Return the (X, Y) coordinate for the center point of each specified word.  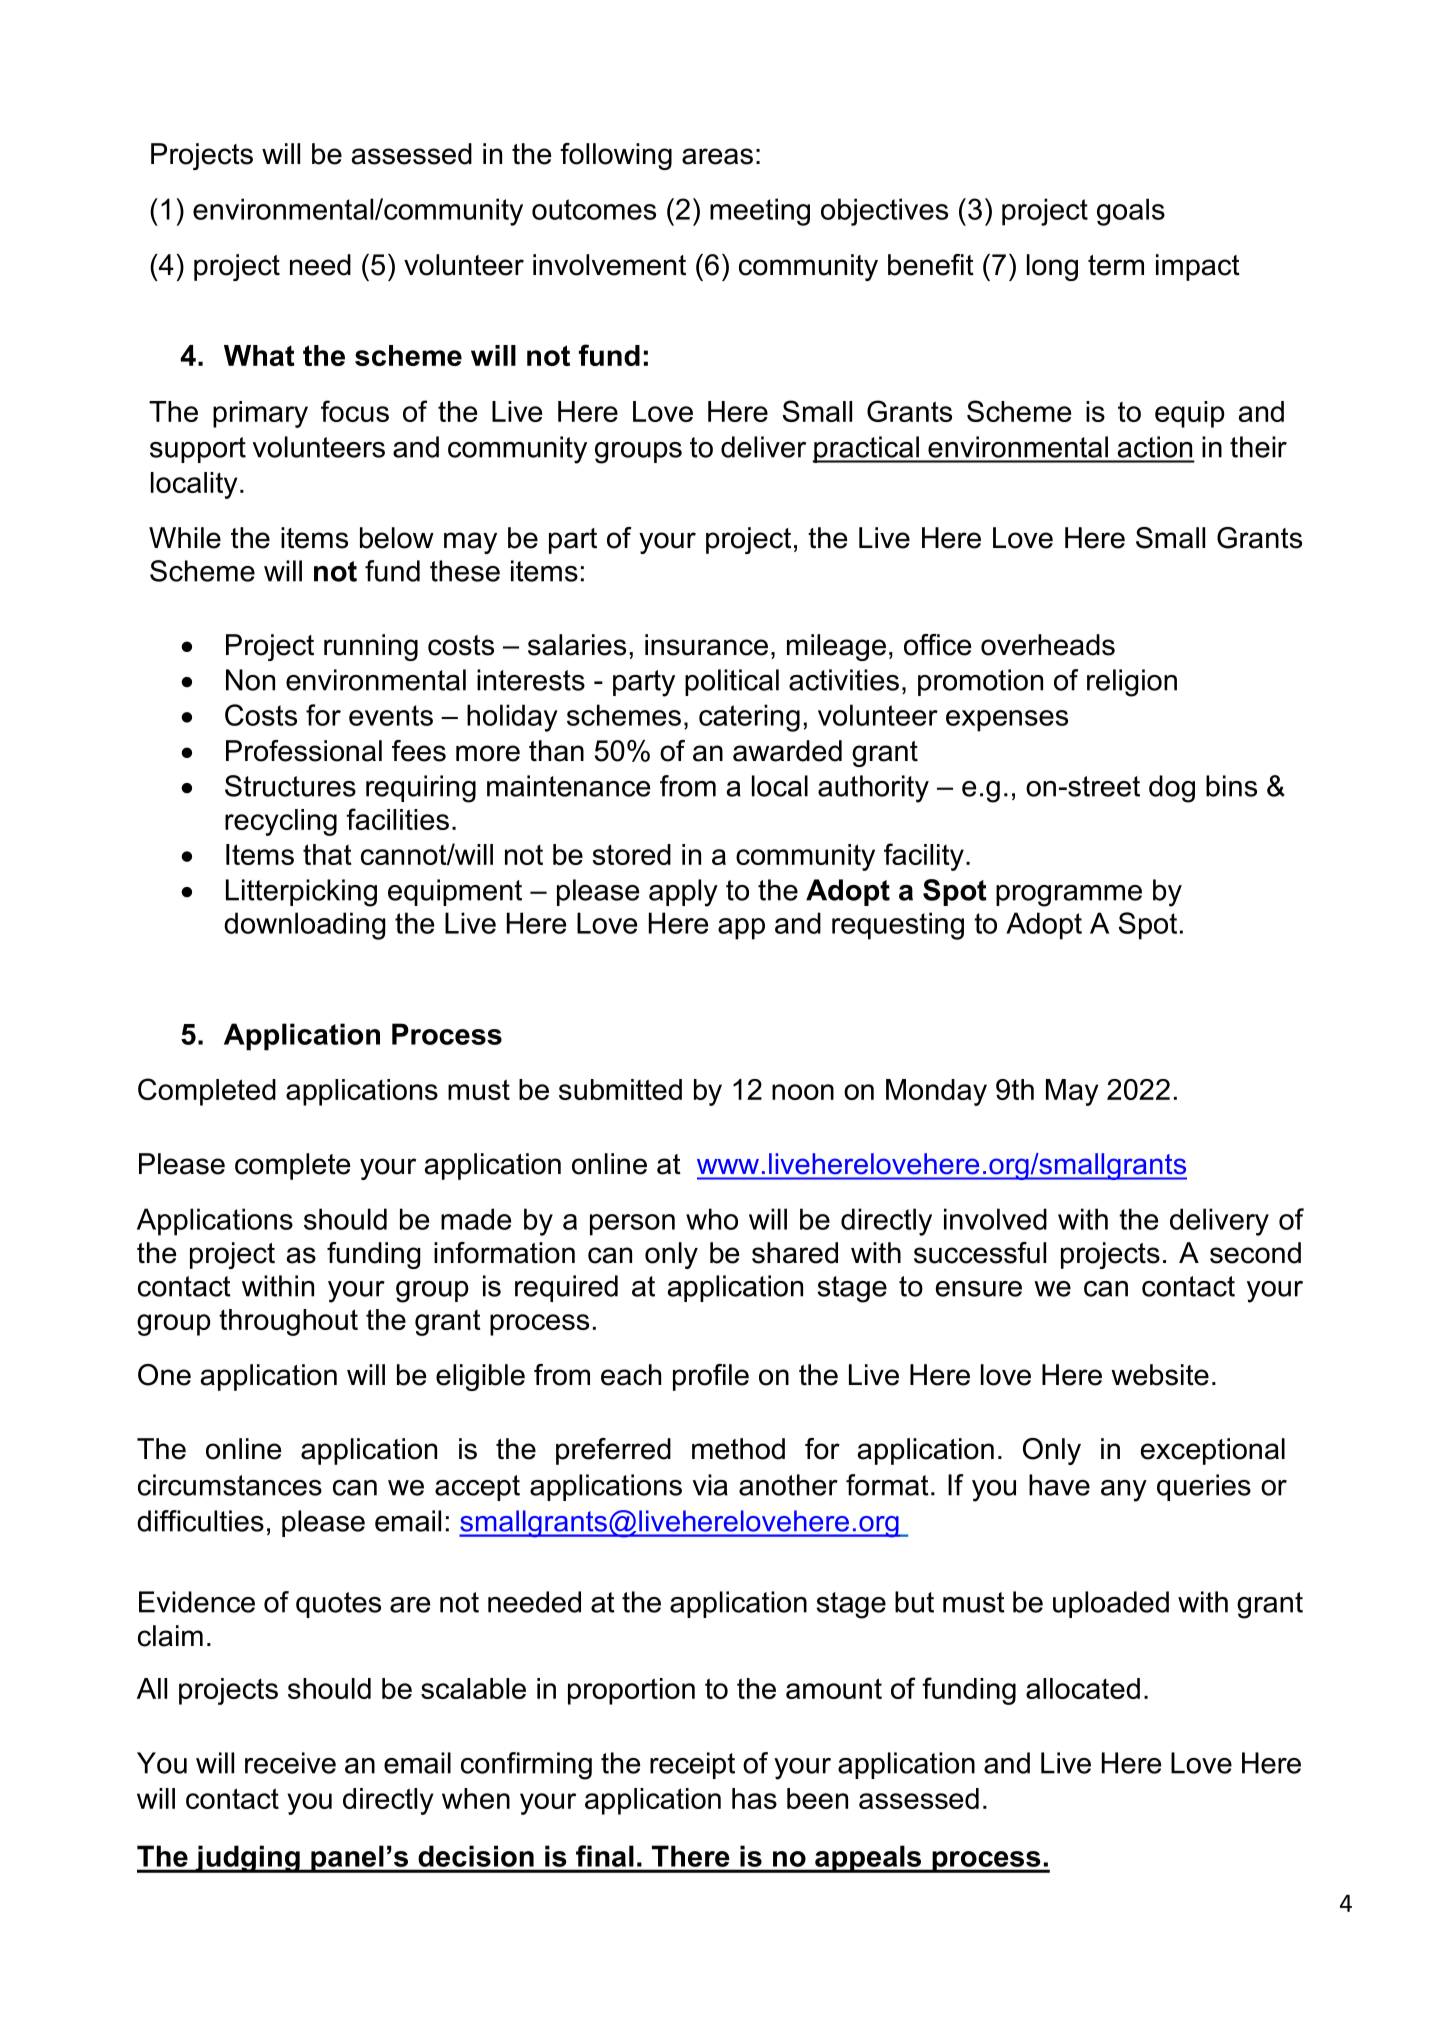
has (754, 1798)
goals (1131, 212)
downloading (305, 926)
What (259, 355)
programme (1069, 896)
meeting (760, 212)
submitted (620, 1089)
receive (290, 1763)
